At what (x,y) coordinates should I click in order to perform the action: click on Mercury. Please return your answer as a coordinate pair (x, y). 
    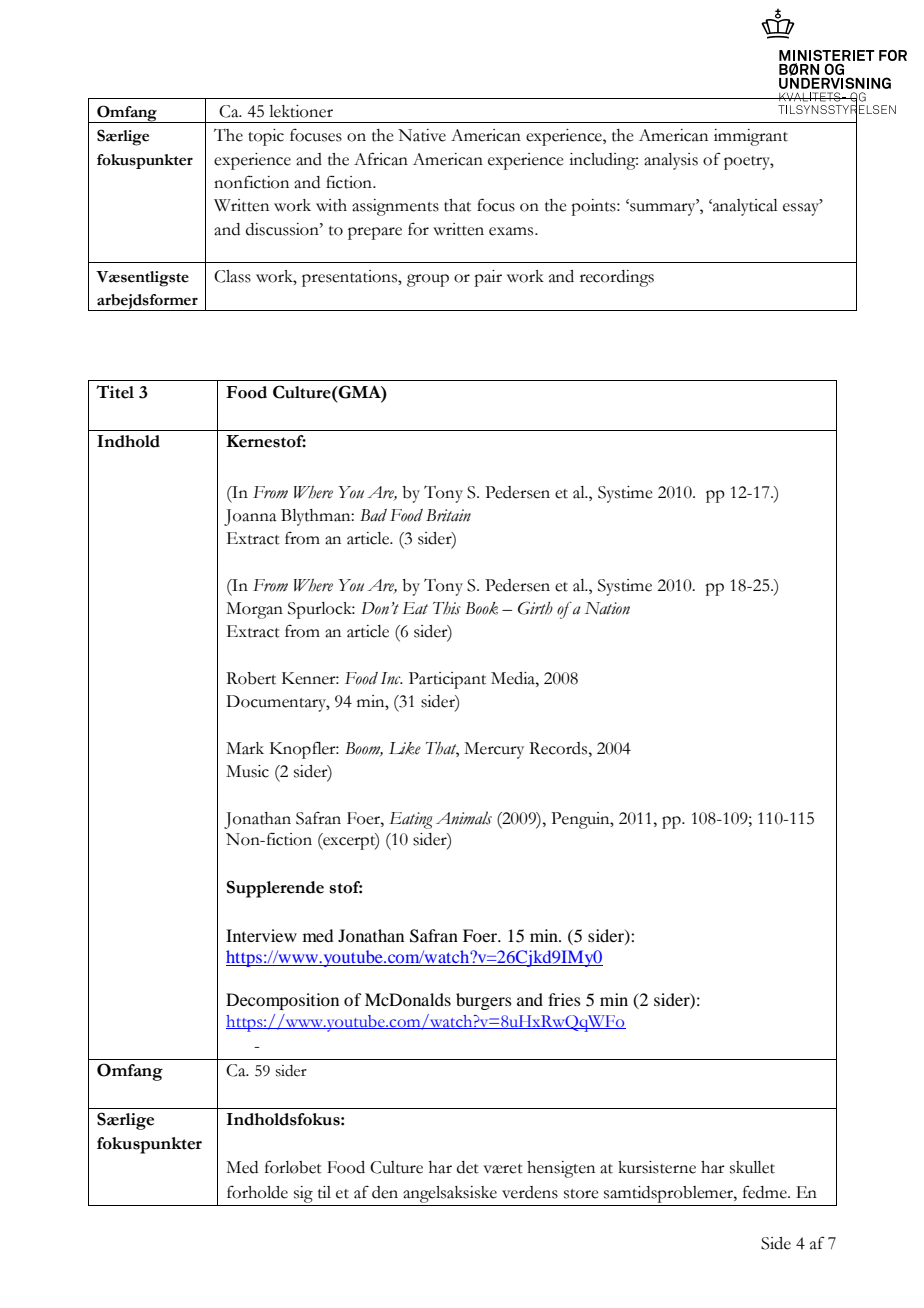
    Looking at the image, I should click on (494, 750).
